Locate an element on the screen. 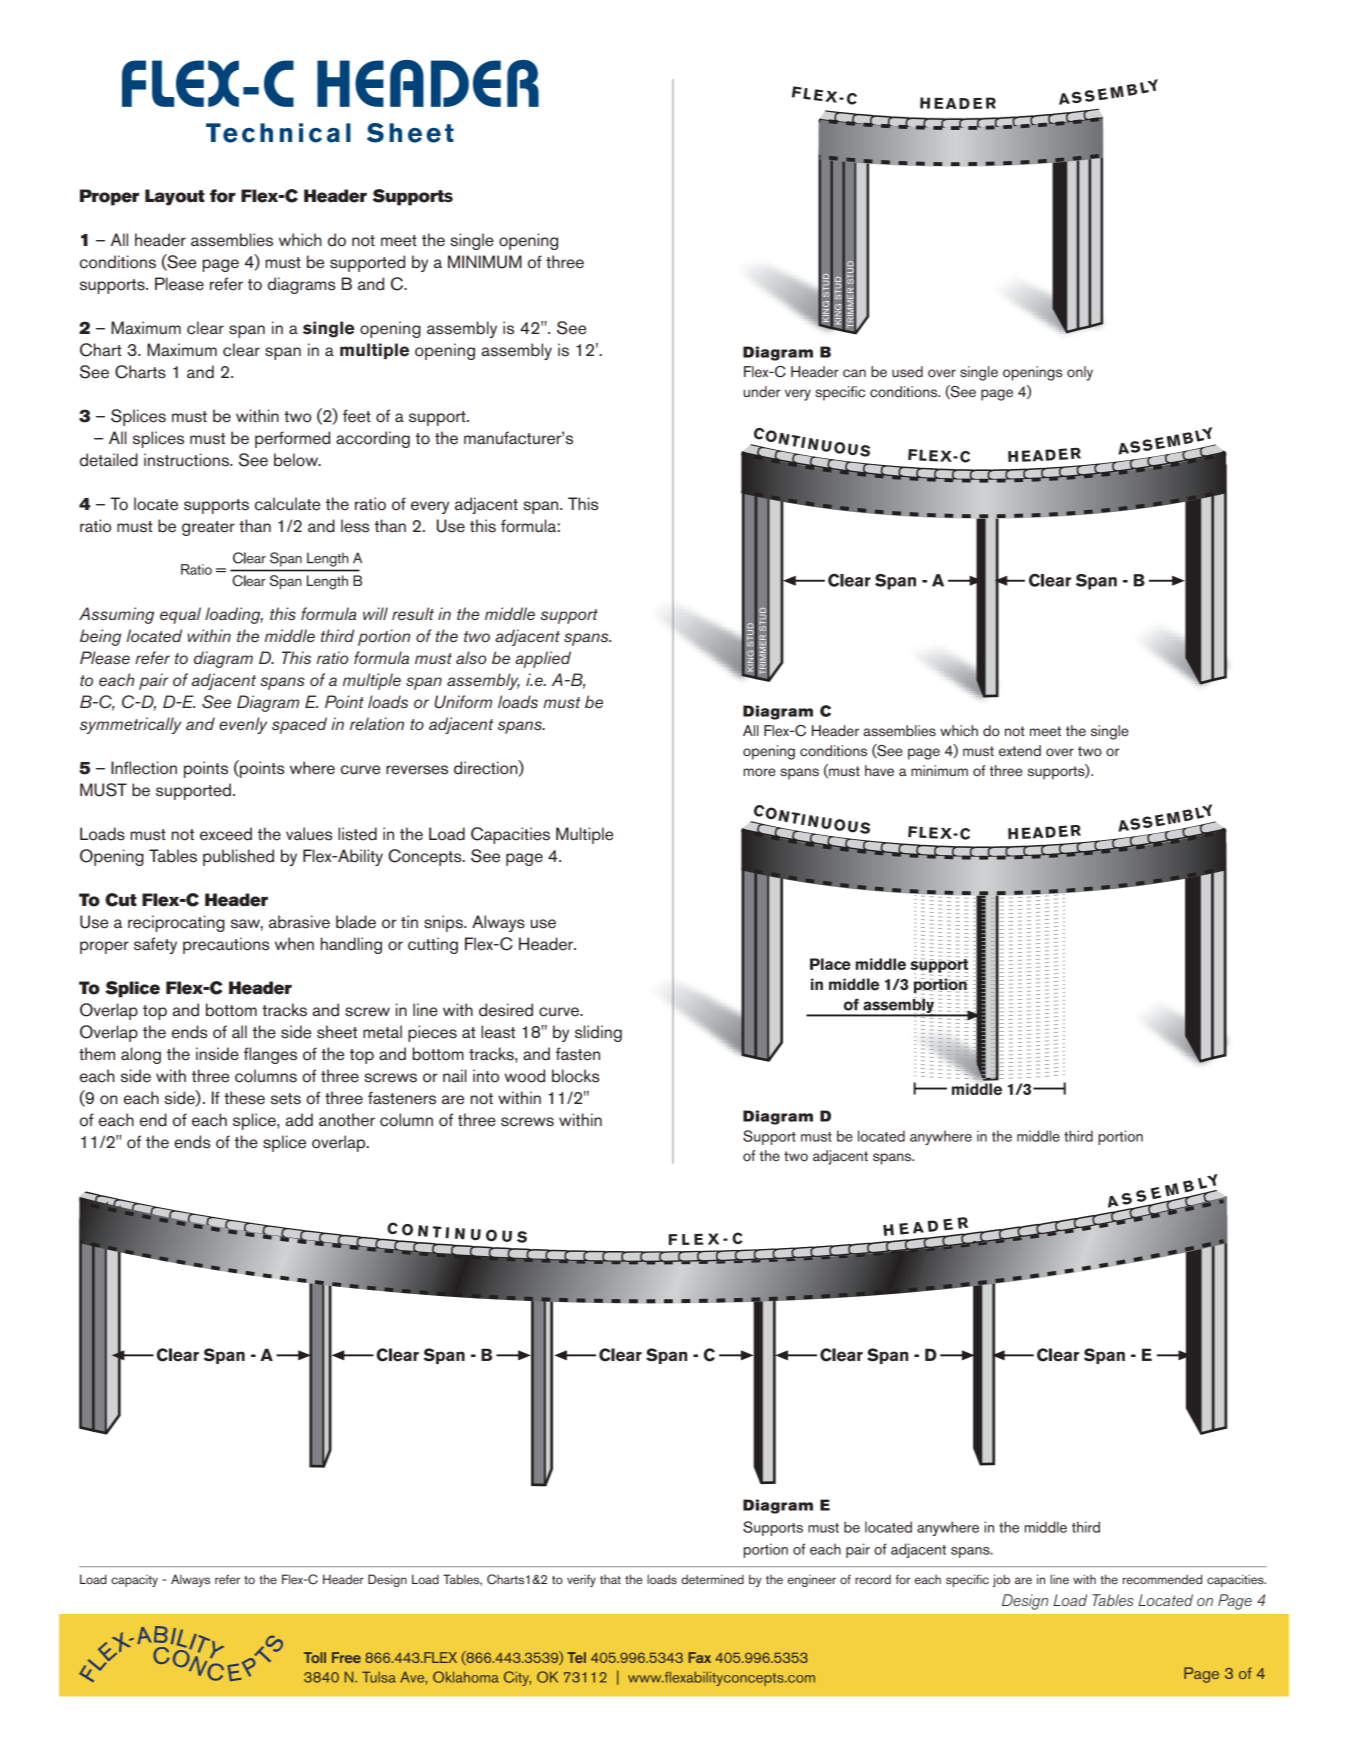 The height and width of the screenshot is (1742, 1346). precautions is located at coordinates (226, 945).
